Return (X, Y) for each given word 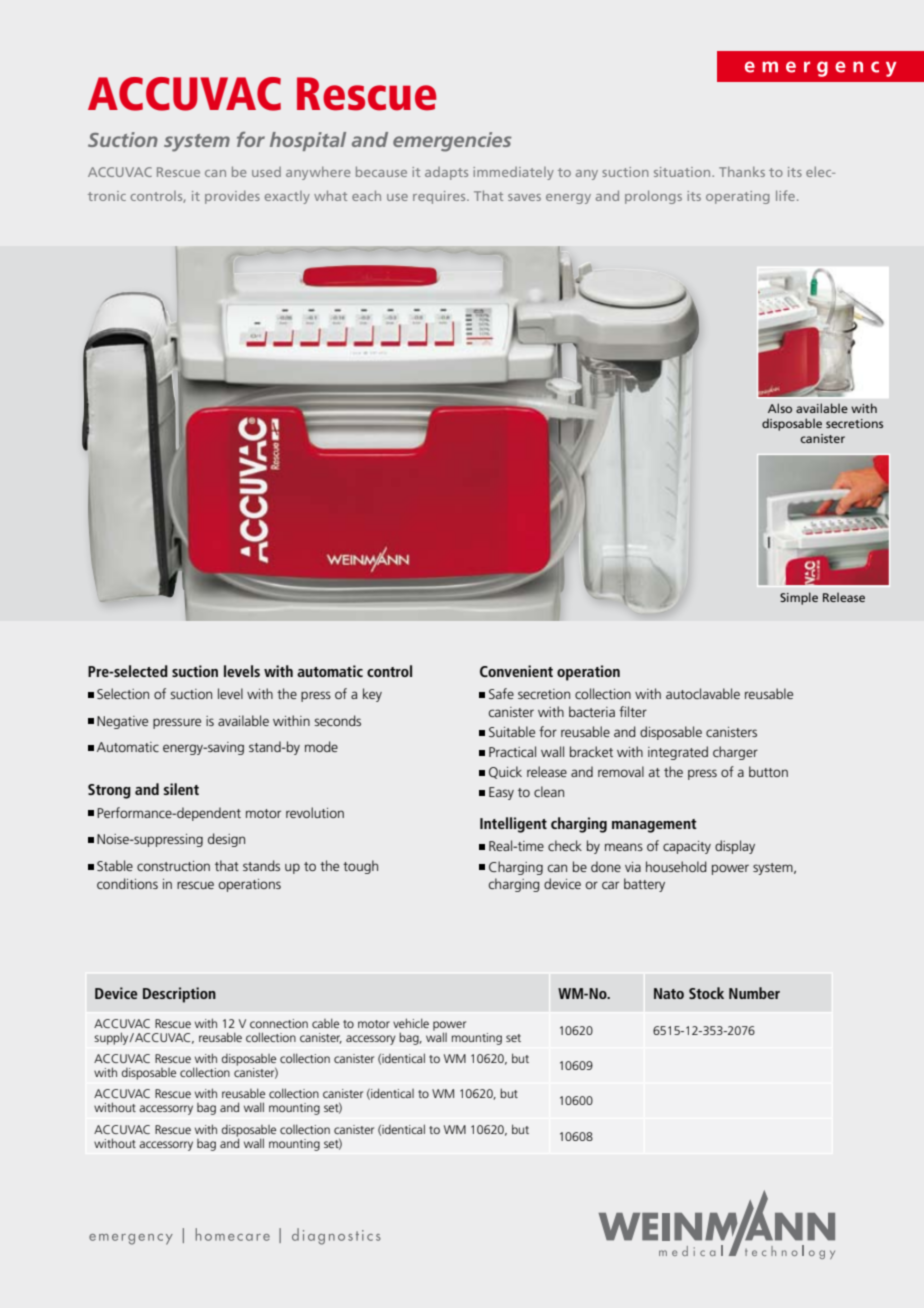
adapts (446, 173)
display (735, 847)
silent (181, 789)
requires (440, 197)
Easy (501, 793)
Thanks (742, 172)
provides (232, 197)
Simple (799, 598)
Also (780, 408)
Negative (122, 722)
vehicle (411, 1023)
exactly (287, 197)
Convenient (516, 671)
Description (179, 995)
